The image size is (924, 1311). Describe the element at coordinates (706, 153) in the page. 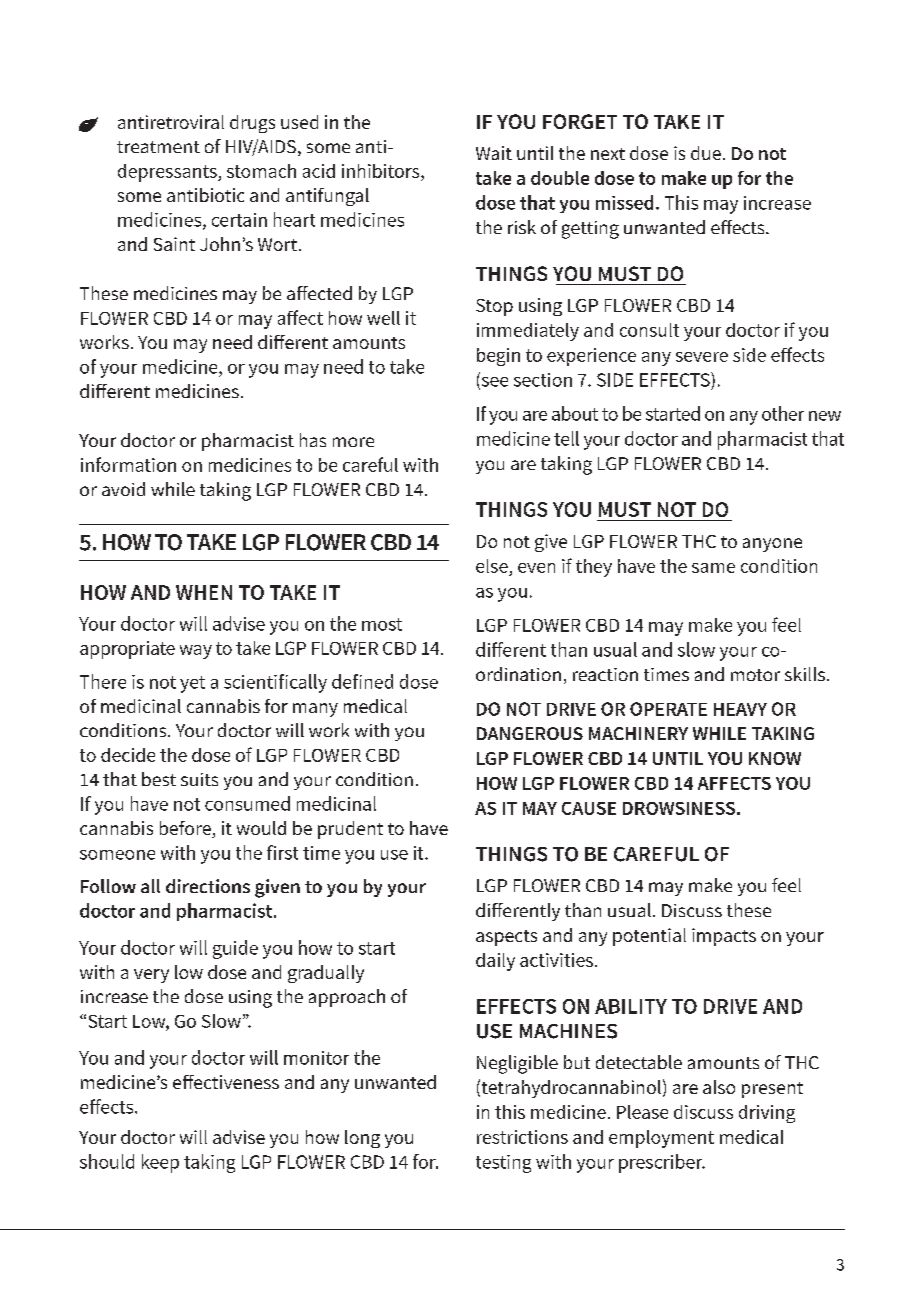

I see `due` at that location.
